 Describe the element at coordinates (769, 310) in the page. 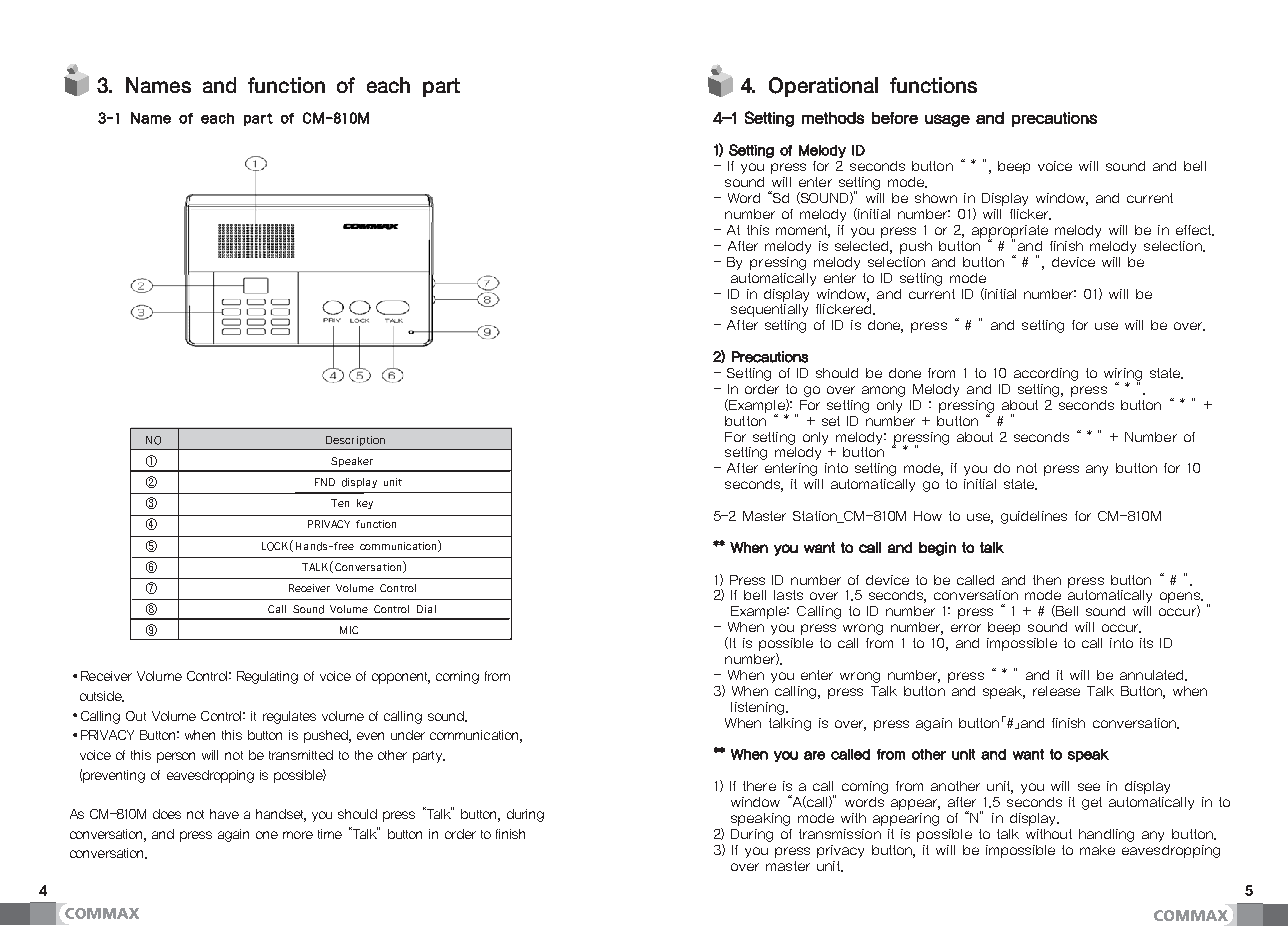

I see `sequentially` at that location.
